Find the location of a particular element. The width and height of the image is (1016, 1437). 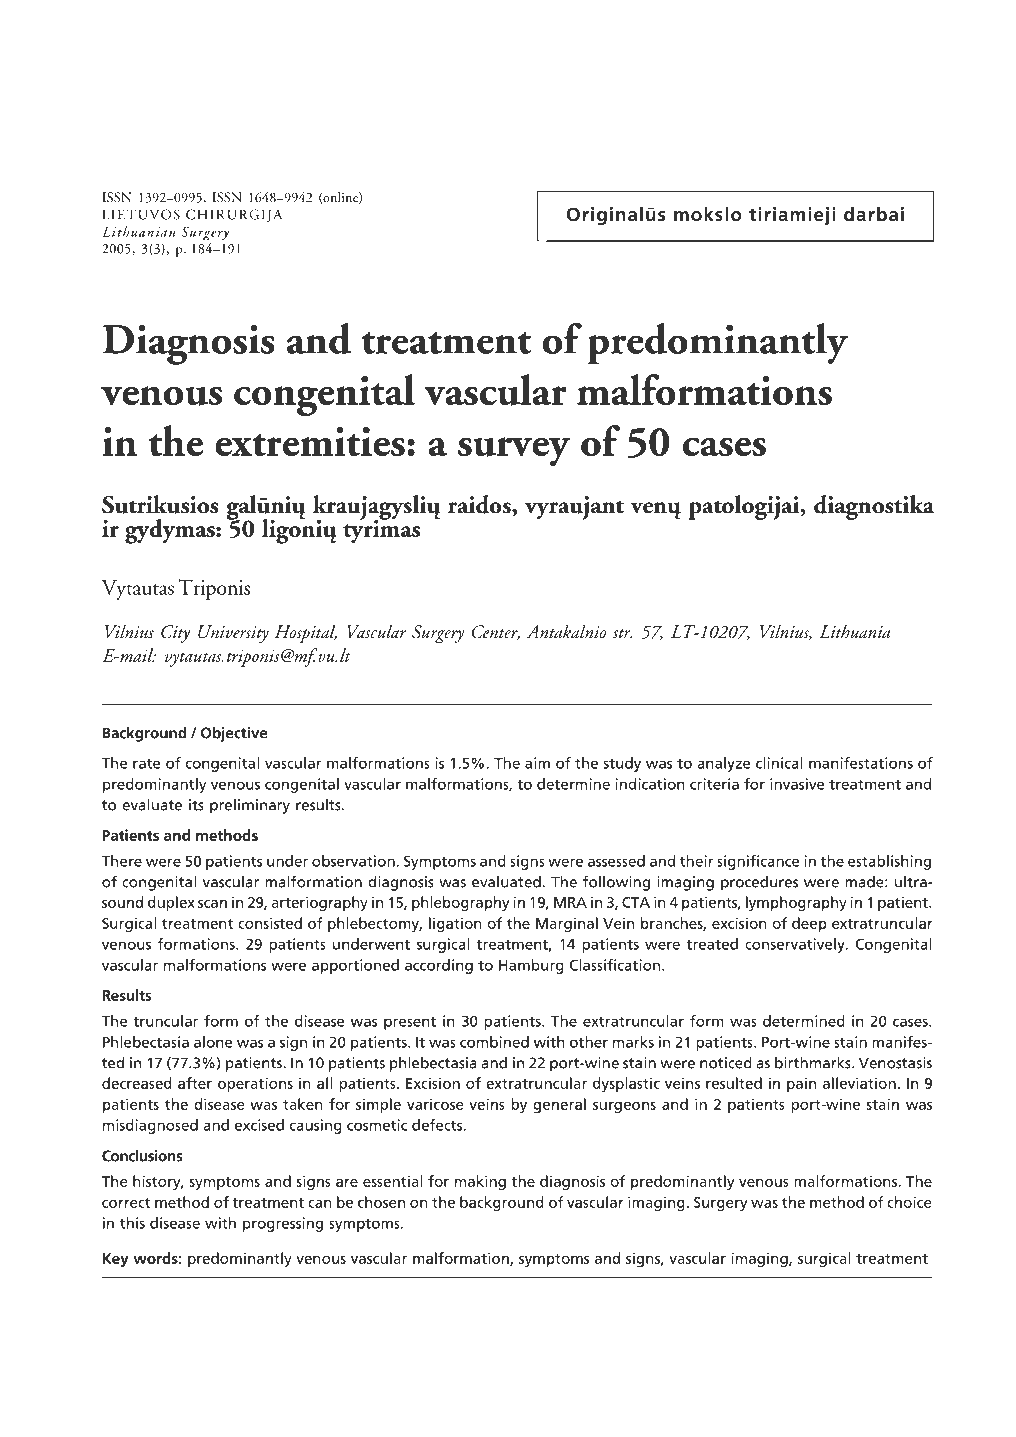

extremities is located at coordinates (310, 441).
